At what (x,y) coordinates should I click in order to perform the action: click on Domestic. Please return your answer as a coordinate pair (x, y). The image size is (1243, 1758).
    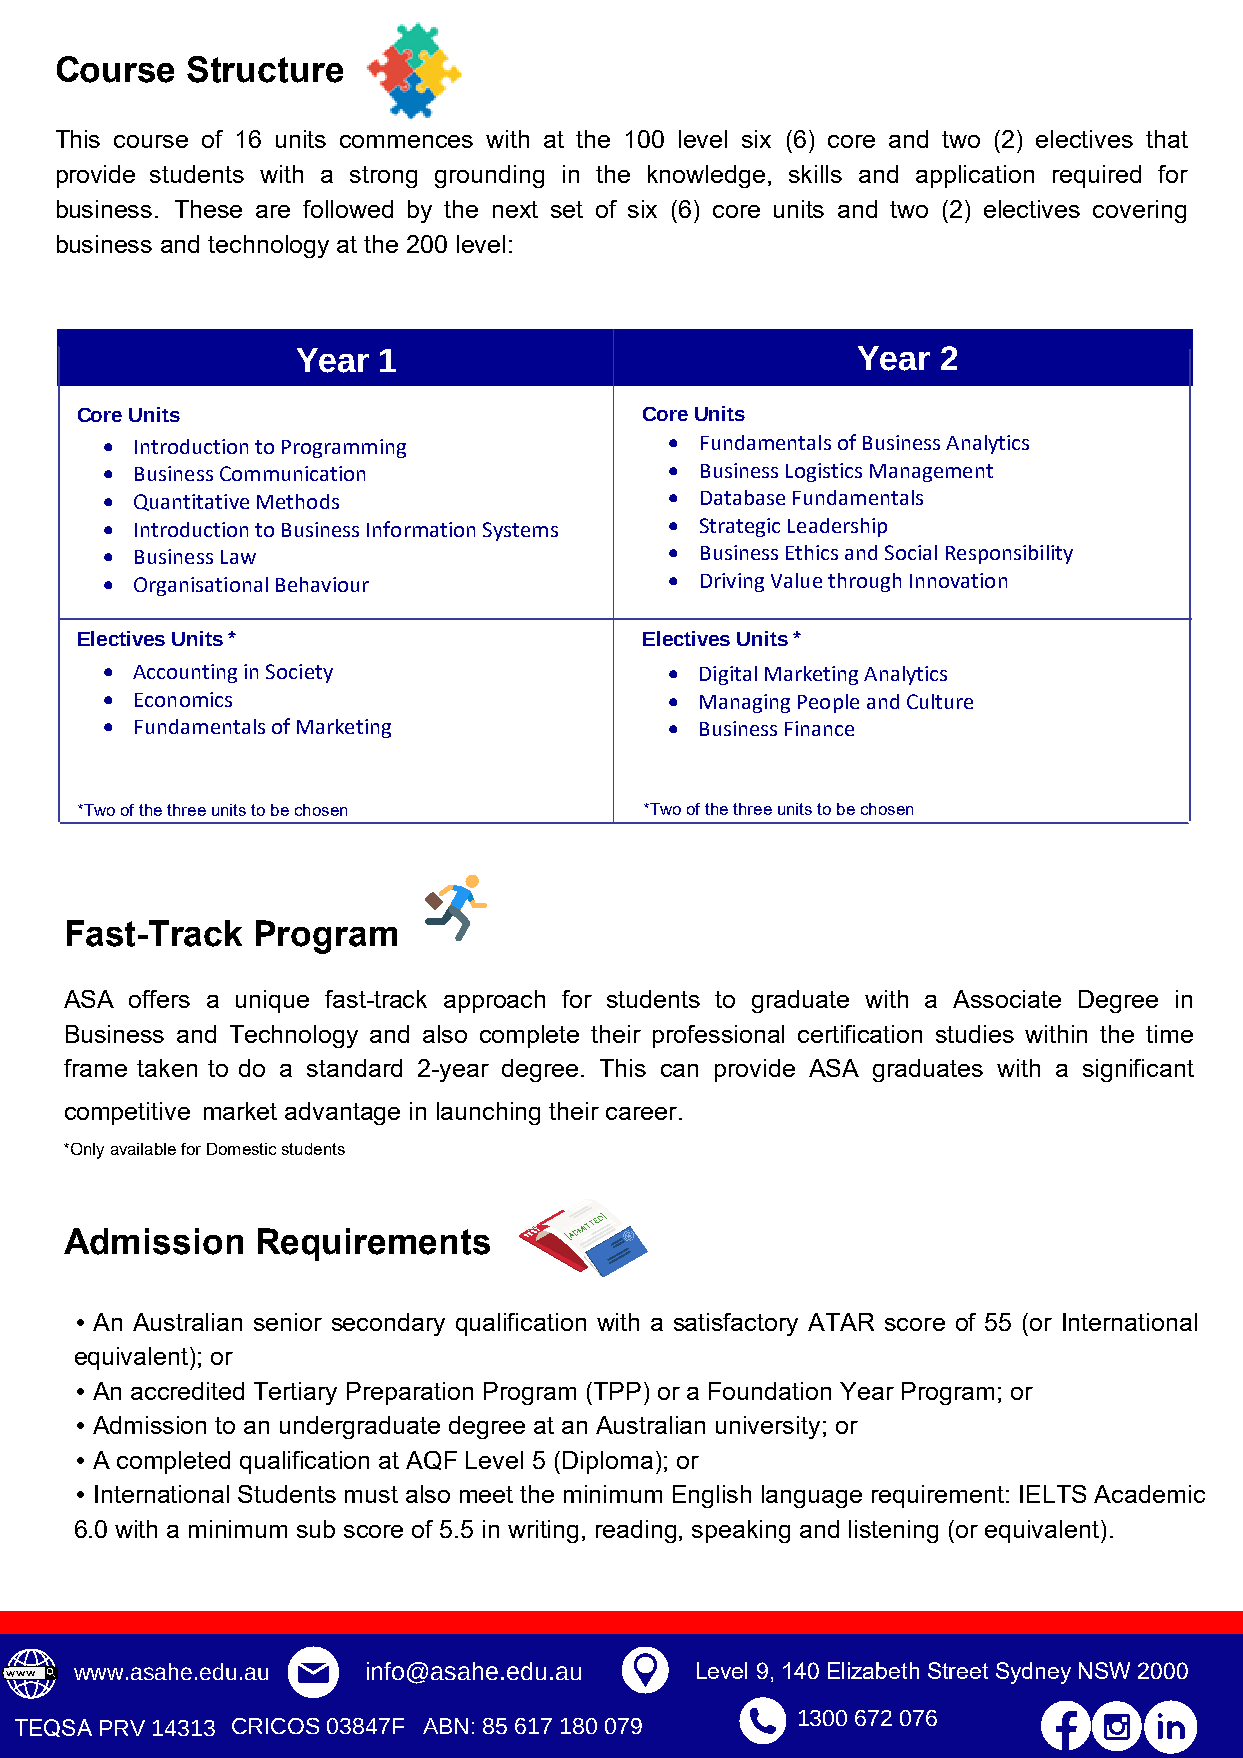
    Looking at the image, I should click on (241, 1149).
